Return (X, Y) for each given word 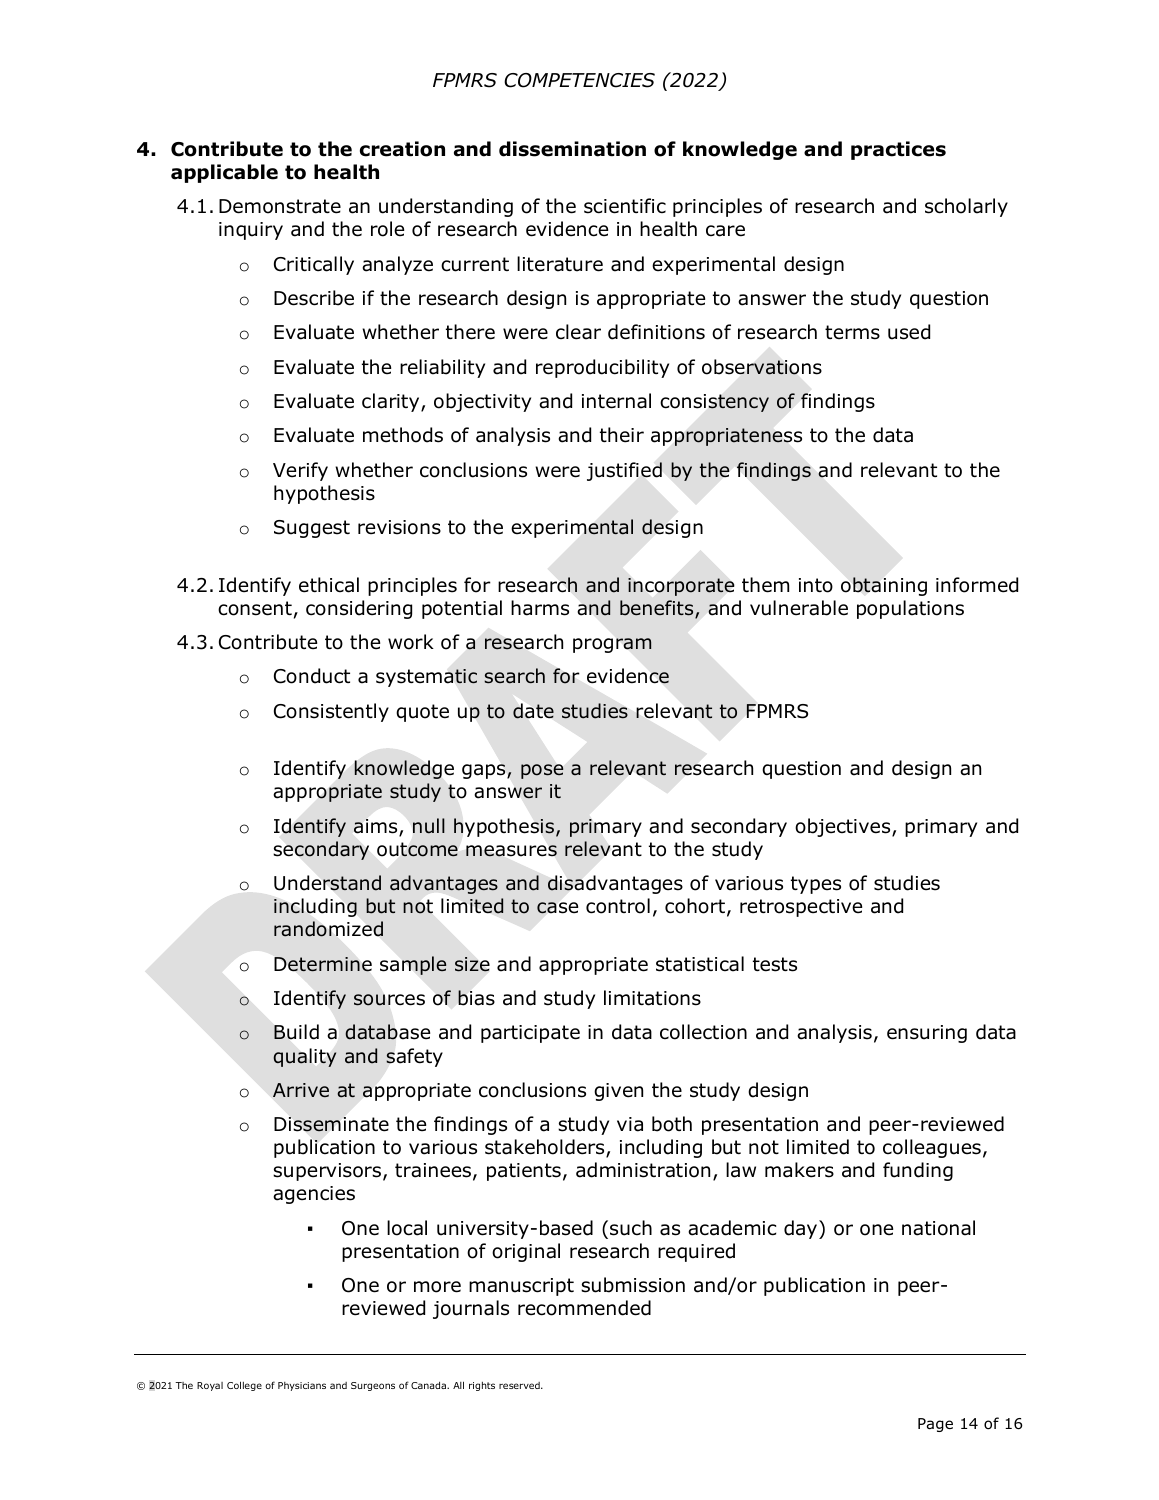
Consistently (331, 712)
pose (542, 771)
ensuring (927, 1034)
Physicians (302, 1386)
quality (304, 1057)
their (622, 435)
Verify (300, 471)
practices (898, 150)
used (909, 332)
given (618, 1092)
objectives (844, 827)
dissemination (572, 149)
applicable (224, 173)
